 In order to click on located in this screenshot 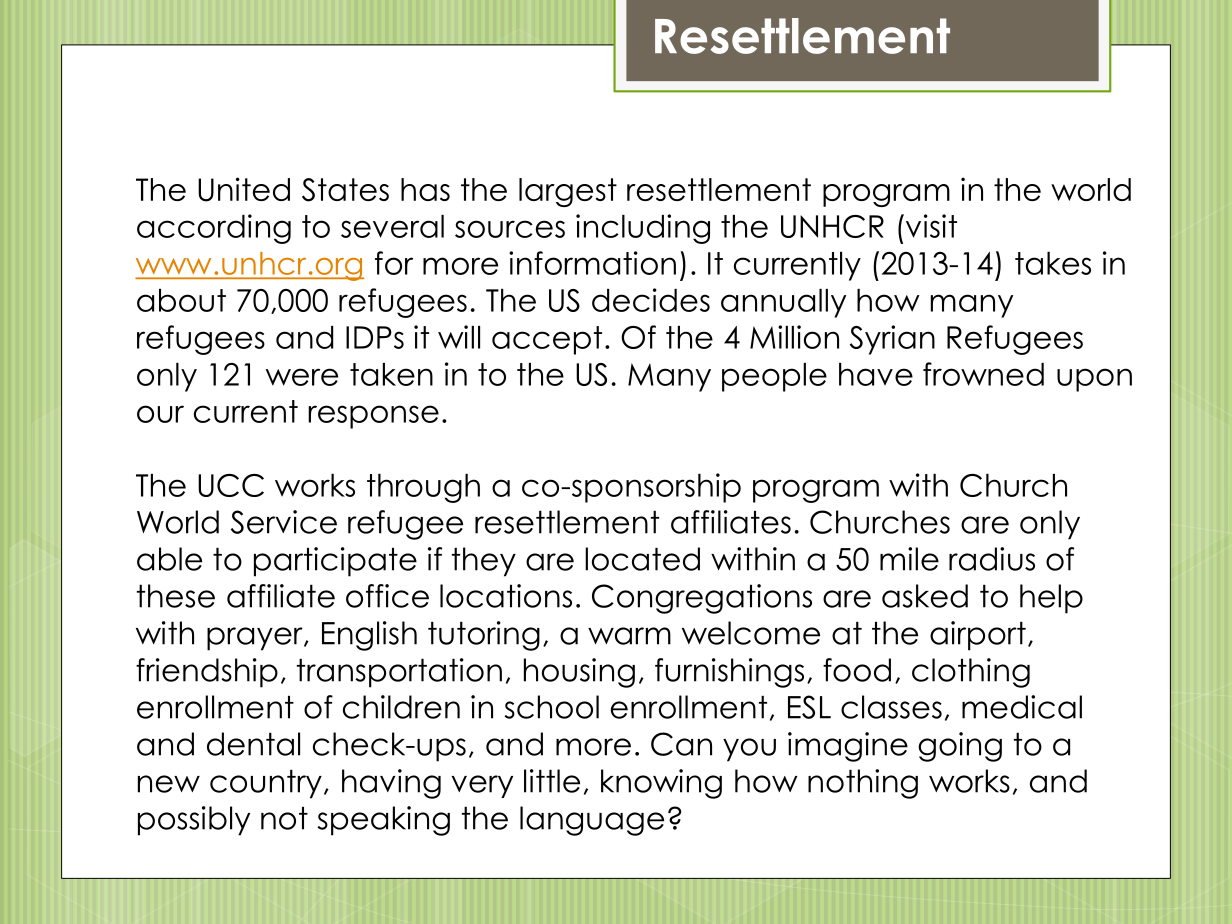, I will do `click(642, 559)`.
